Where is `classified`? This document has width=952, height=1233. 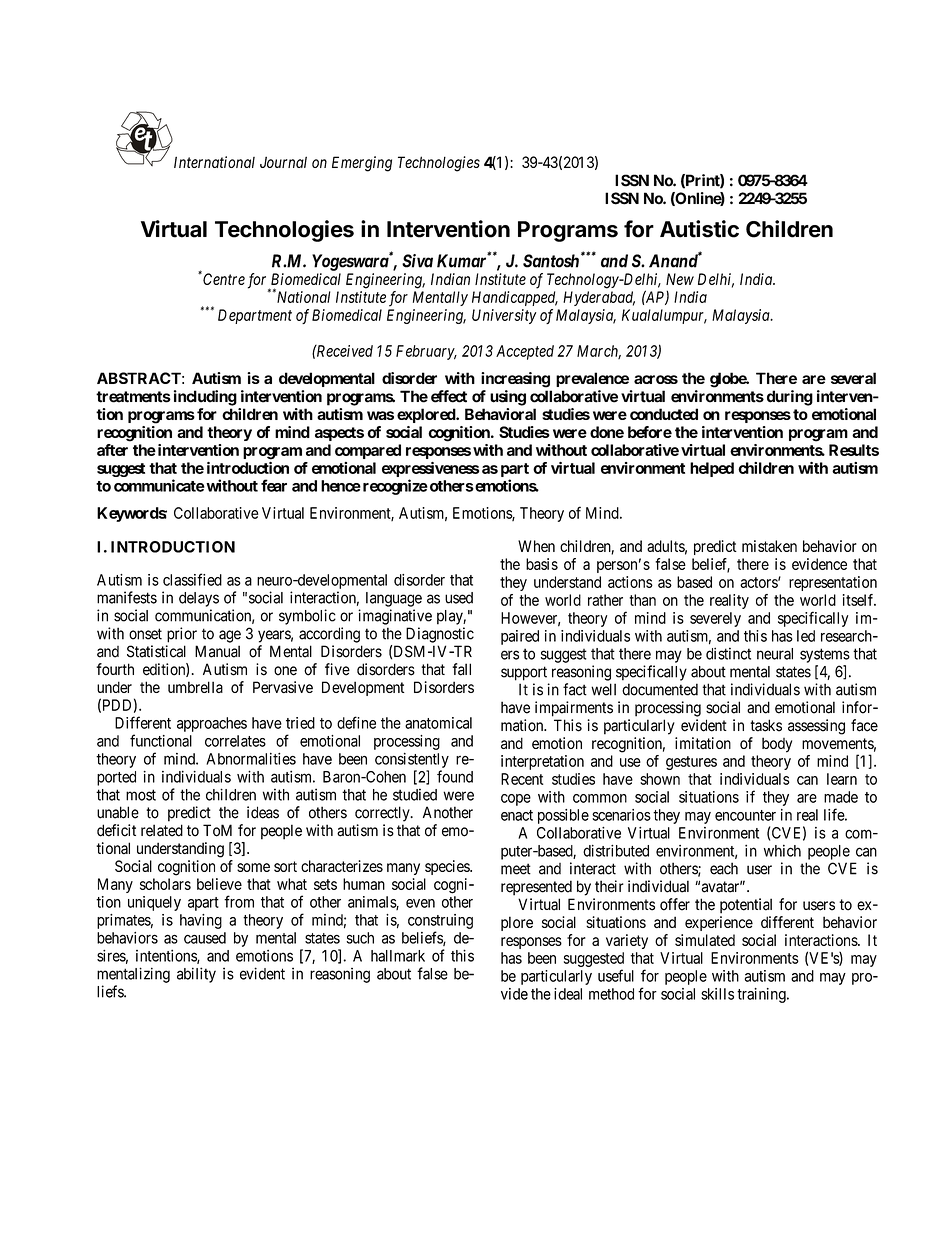 classified is located at coordinates (192, 579).
